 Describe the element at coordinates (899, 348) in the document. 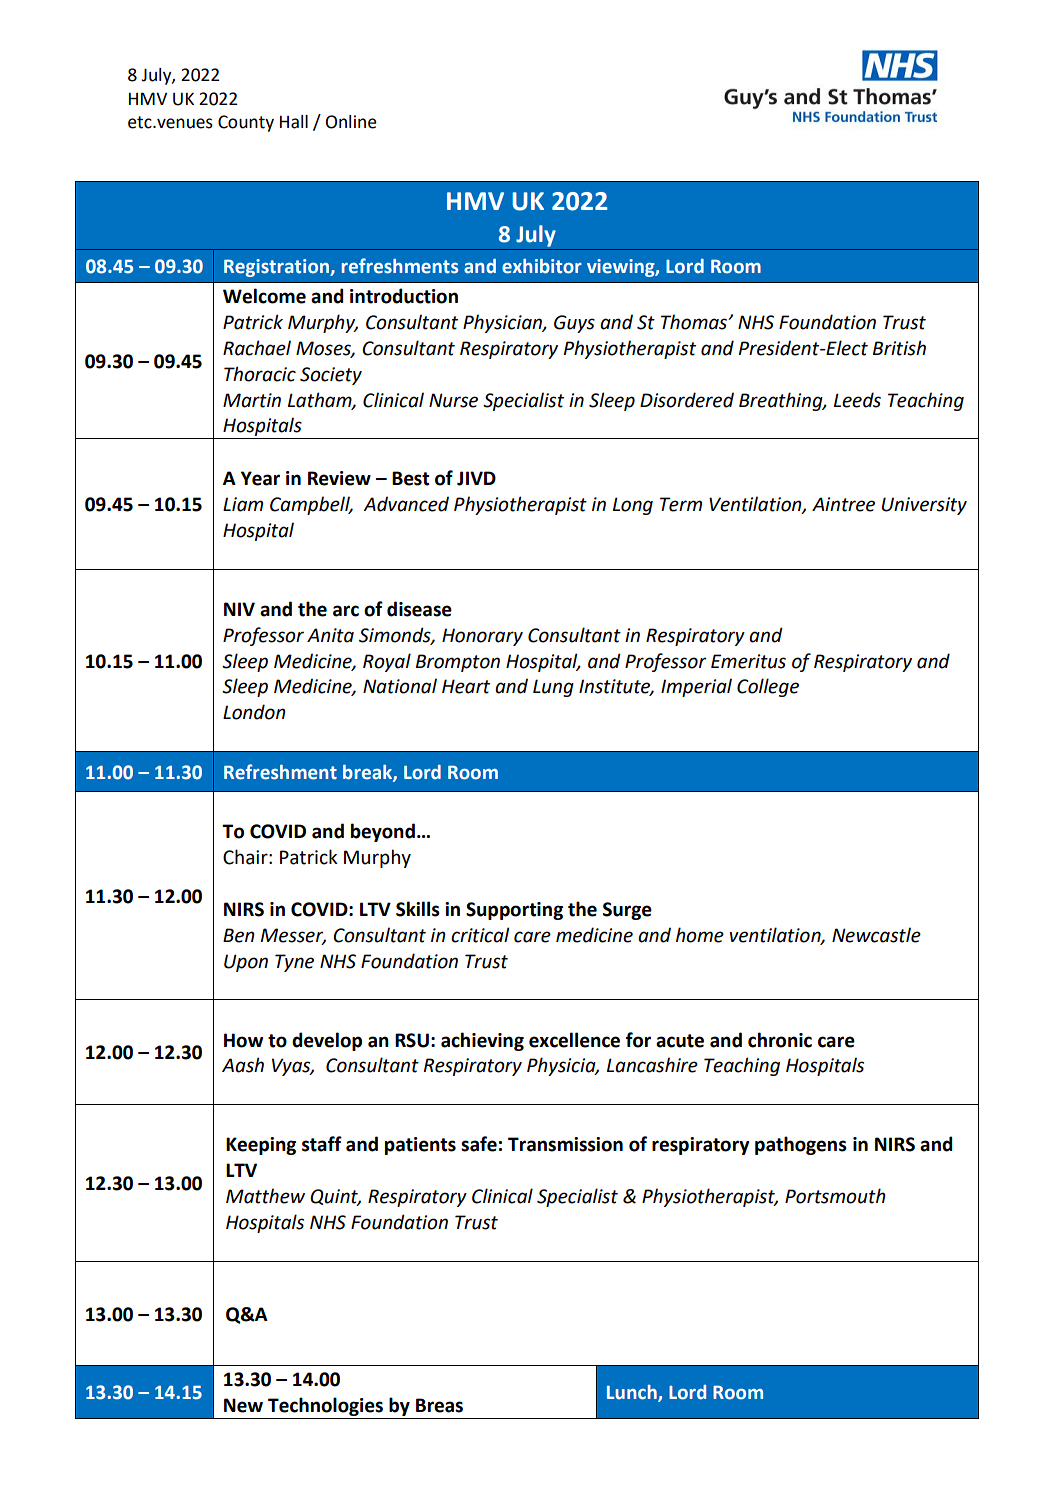

I see `British` at that location.
